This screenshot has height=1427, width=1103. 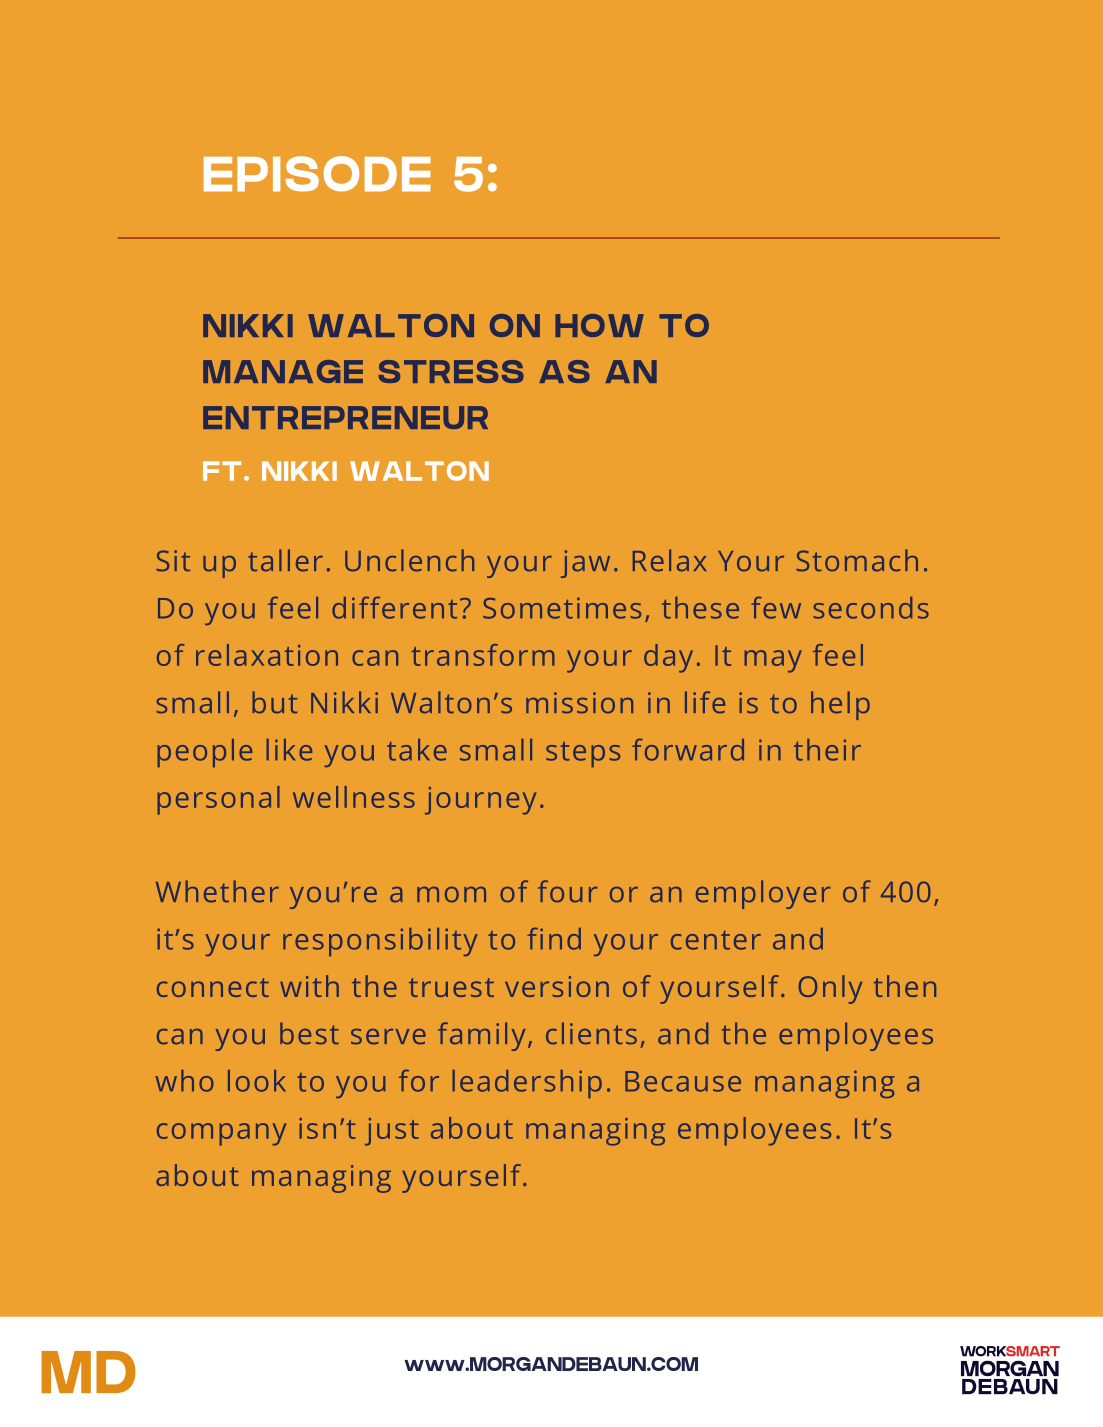 What do you see at coordinates (257, 1081) in the screenshot?
I see `look` at bounding box center [257, 1081].
